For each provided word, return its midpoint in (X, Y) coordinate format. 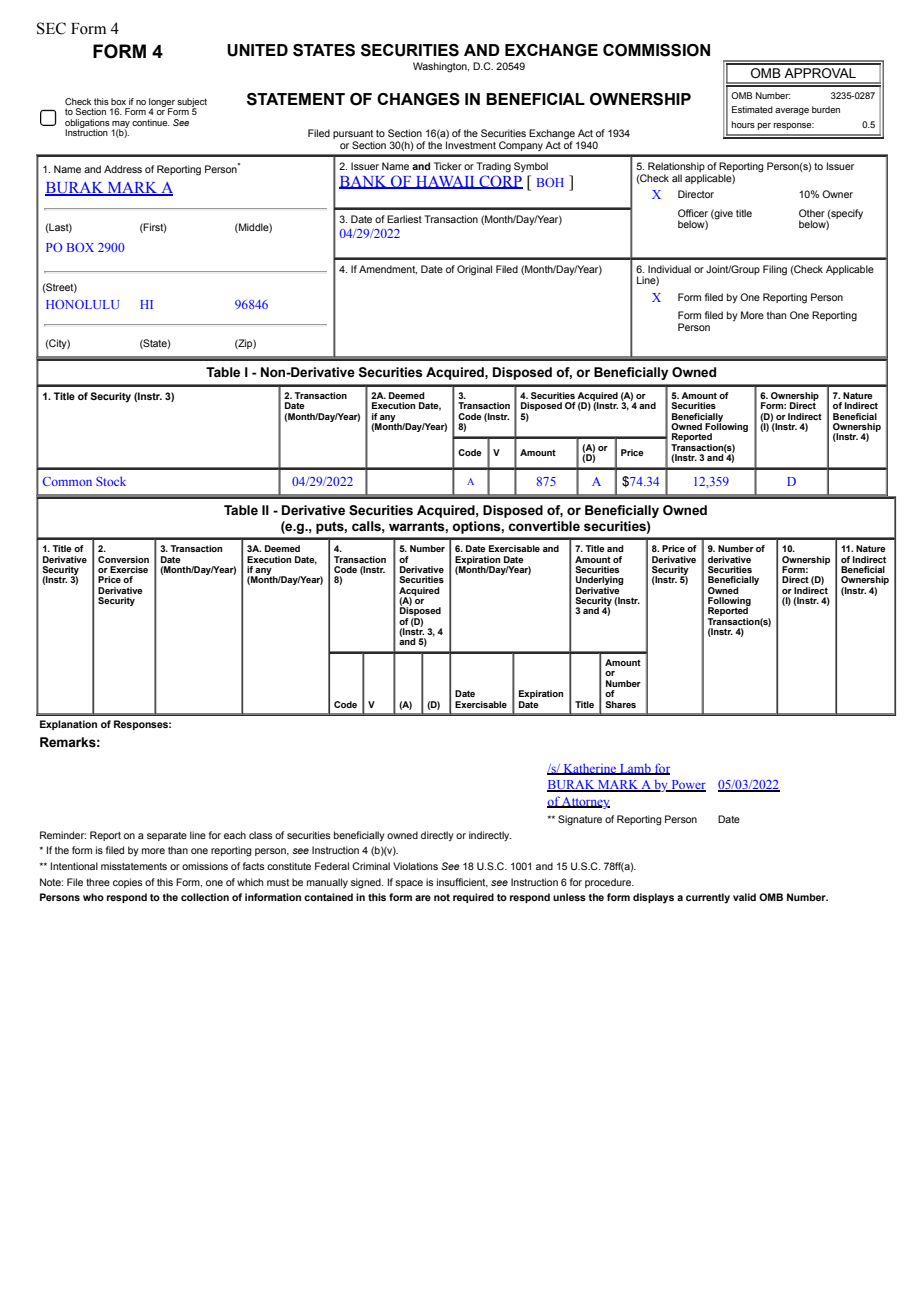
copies (128, 883)
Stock (111, 481)
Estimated (752, 109)
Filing (775, 270)
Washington (441, 67)
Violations (415, 866)
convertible (544, 526)
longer (162, 103)
